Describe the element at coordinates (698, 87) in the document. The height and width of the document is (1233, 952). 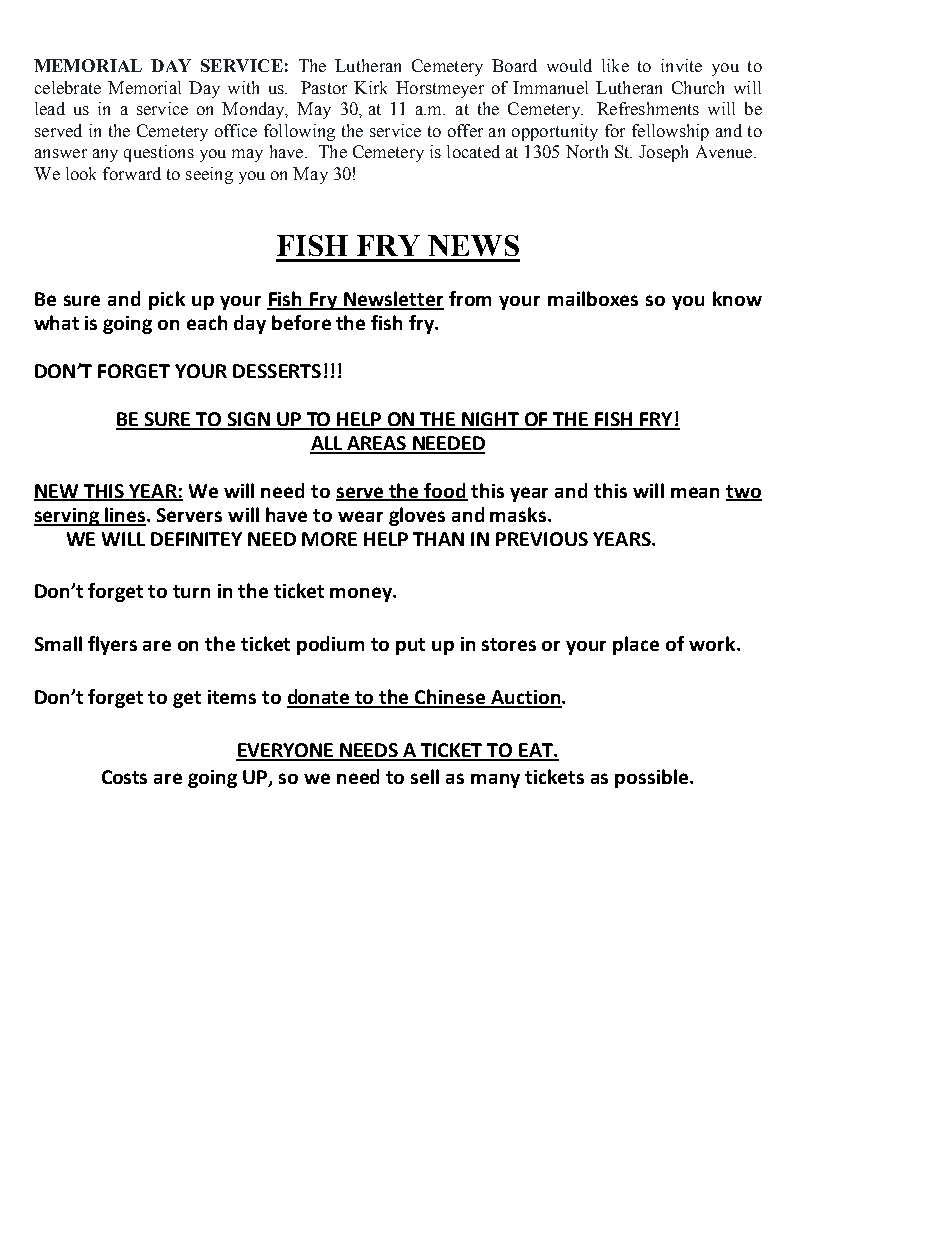
I see `Church` at that location.
